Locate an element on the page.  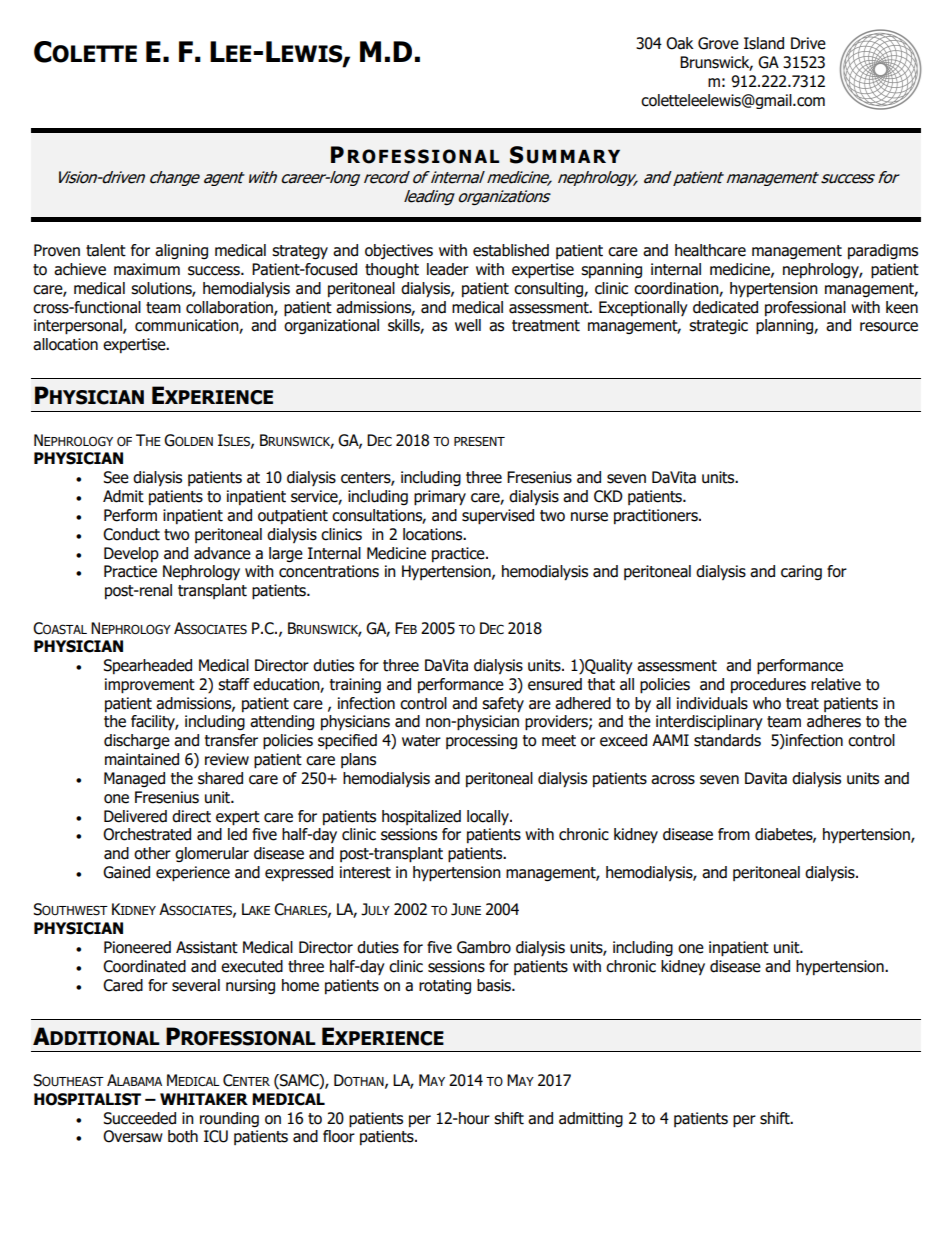
See is located at coordinates (116, 477).
